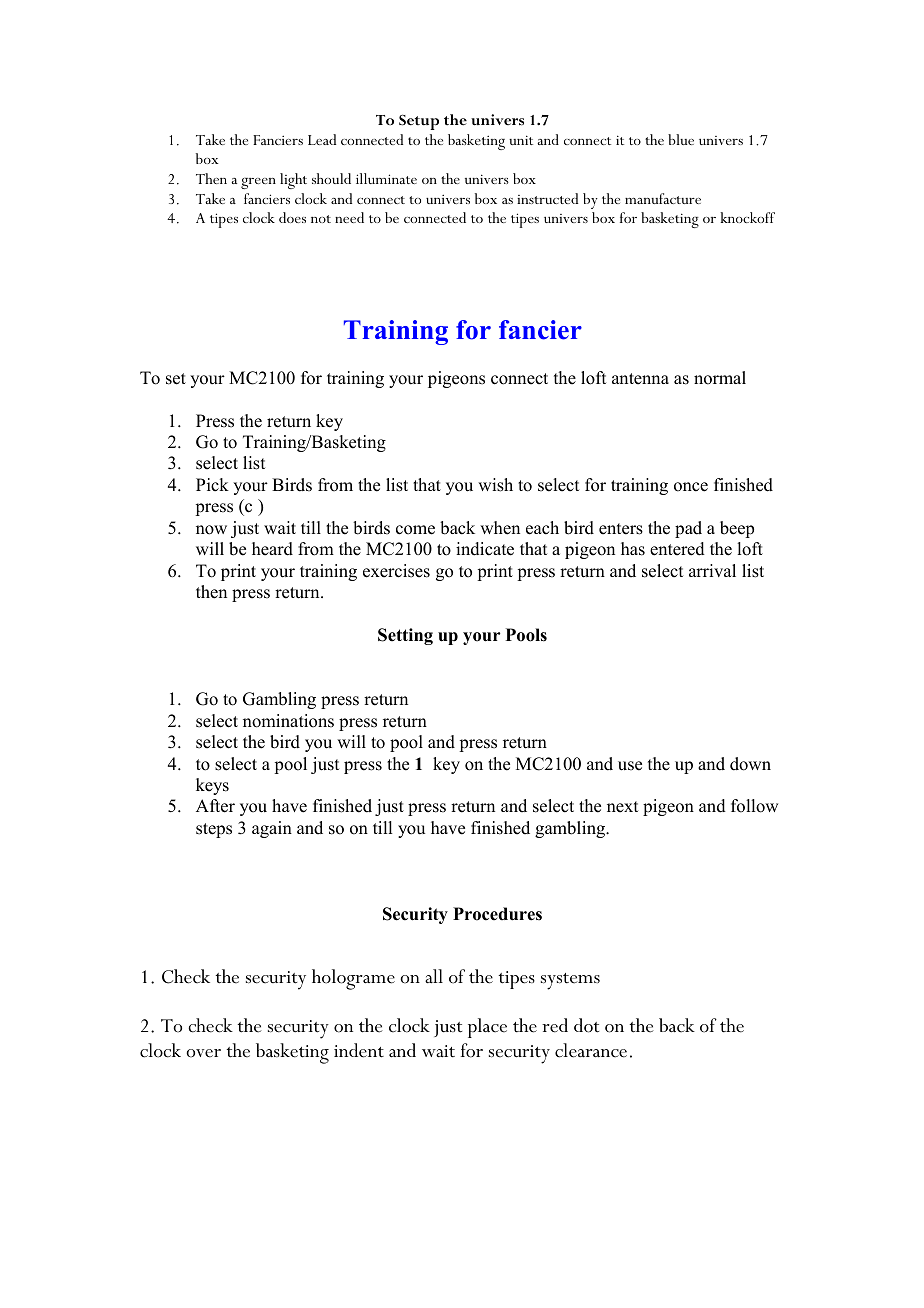  I want to click on unit, so click(521, 140).
